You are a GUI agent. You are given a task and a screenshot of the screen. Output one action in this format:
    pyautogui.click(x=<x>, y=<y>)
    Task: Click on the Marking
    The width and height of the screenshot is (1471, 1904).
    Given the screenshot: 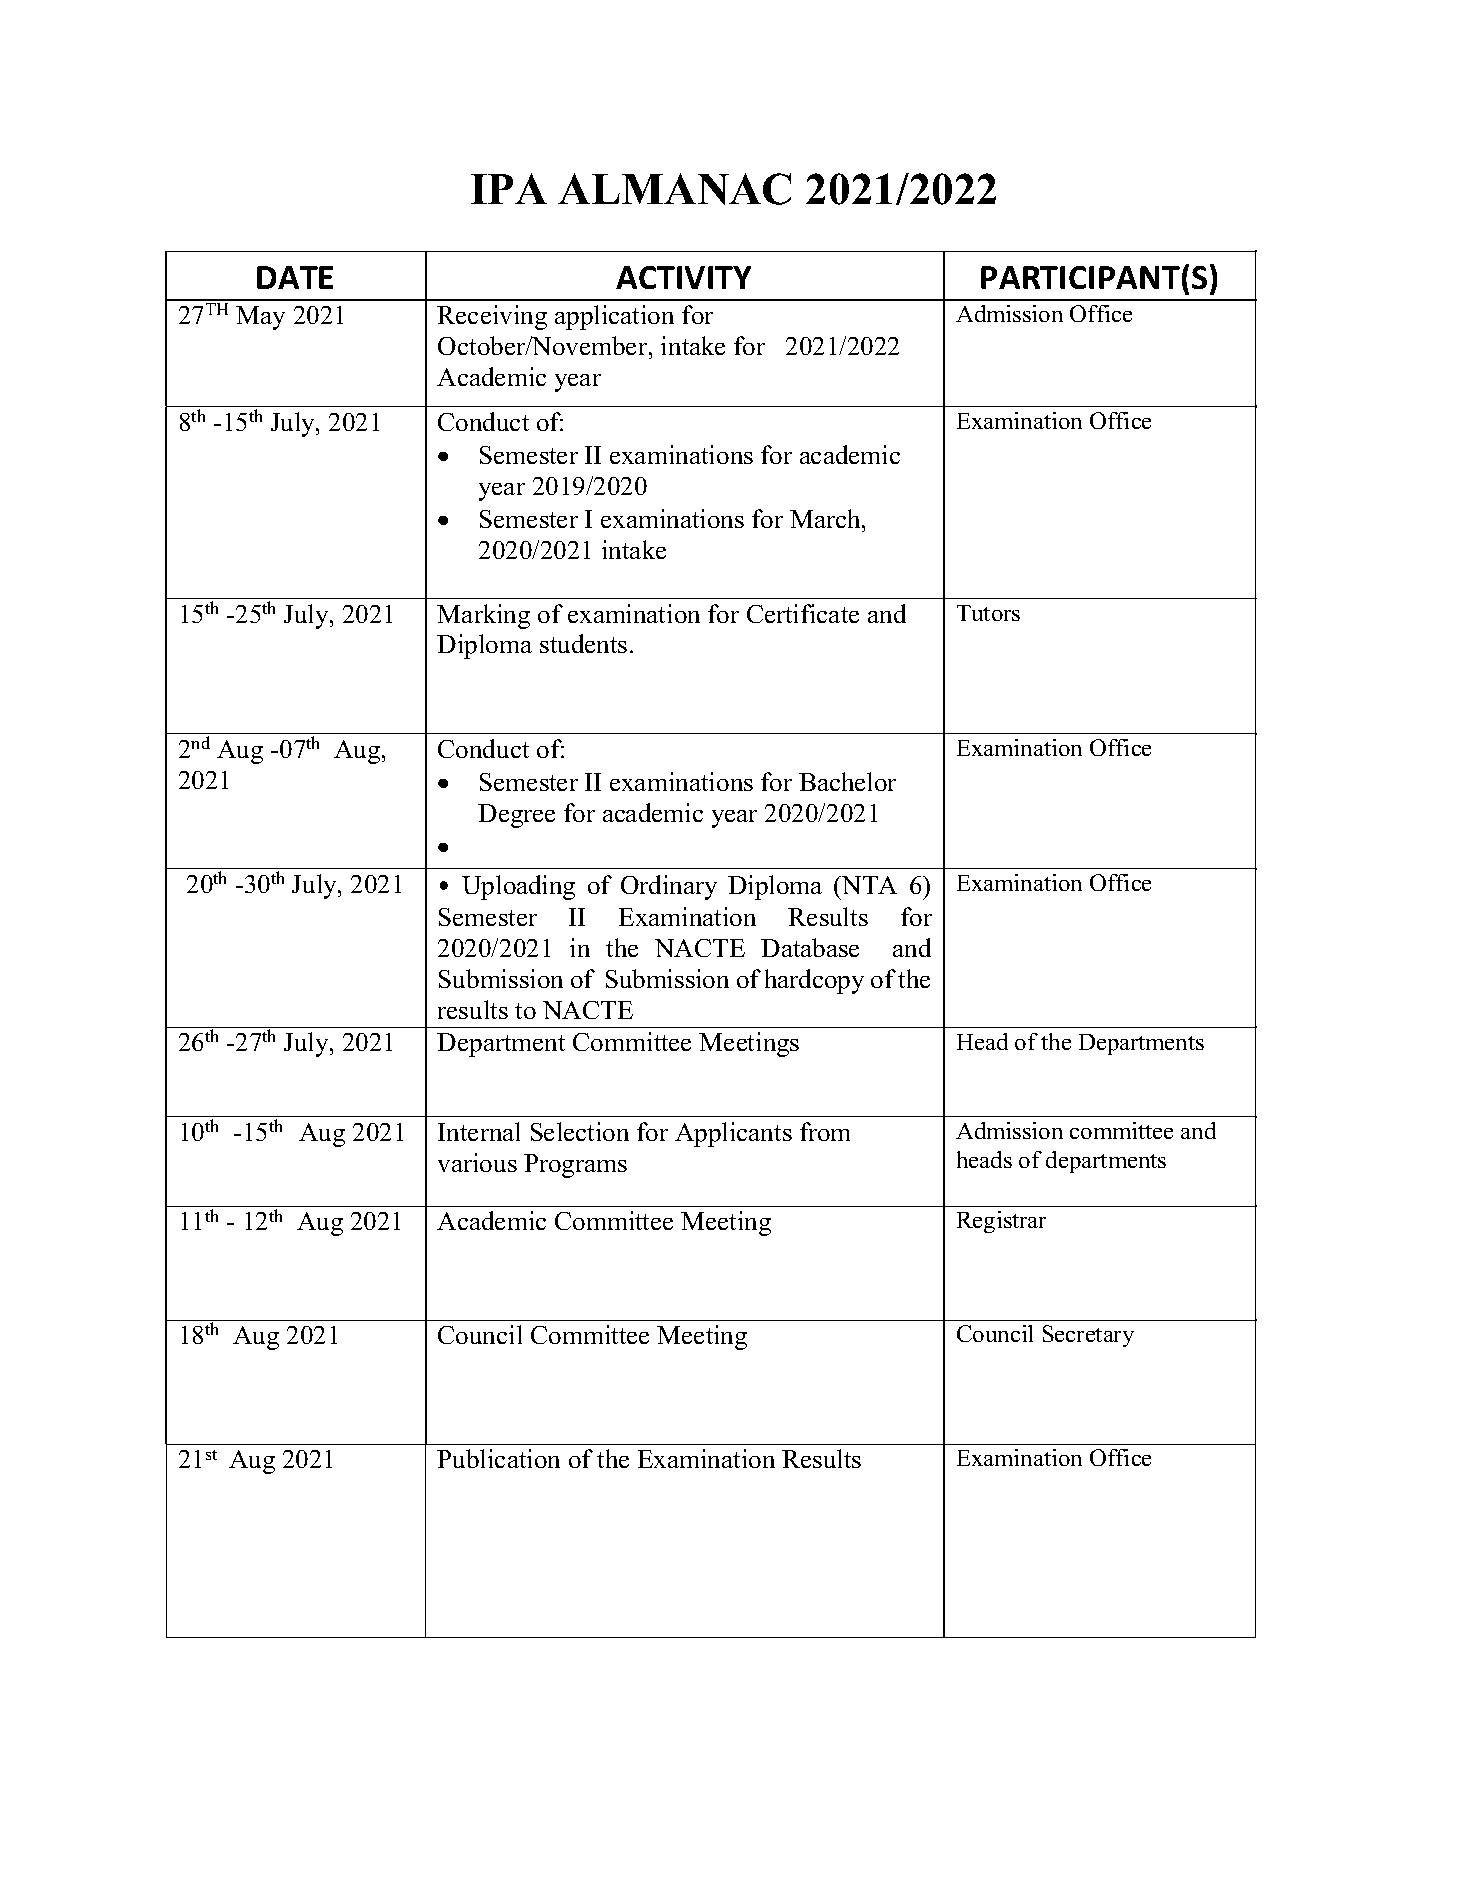 What is the action you would take?
    pyautogui.click(x=483, y=616)
